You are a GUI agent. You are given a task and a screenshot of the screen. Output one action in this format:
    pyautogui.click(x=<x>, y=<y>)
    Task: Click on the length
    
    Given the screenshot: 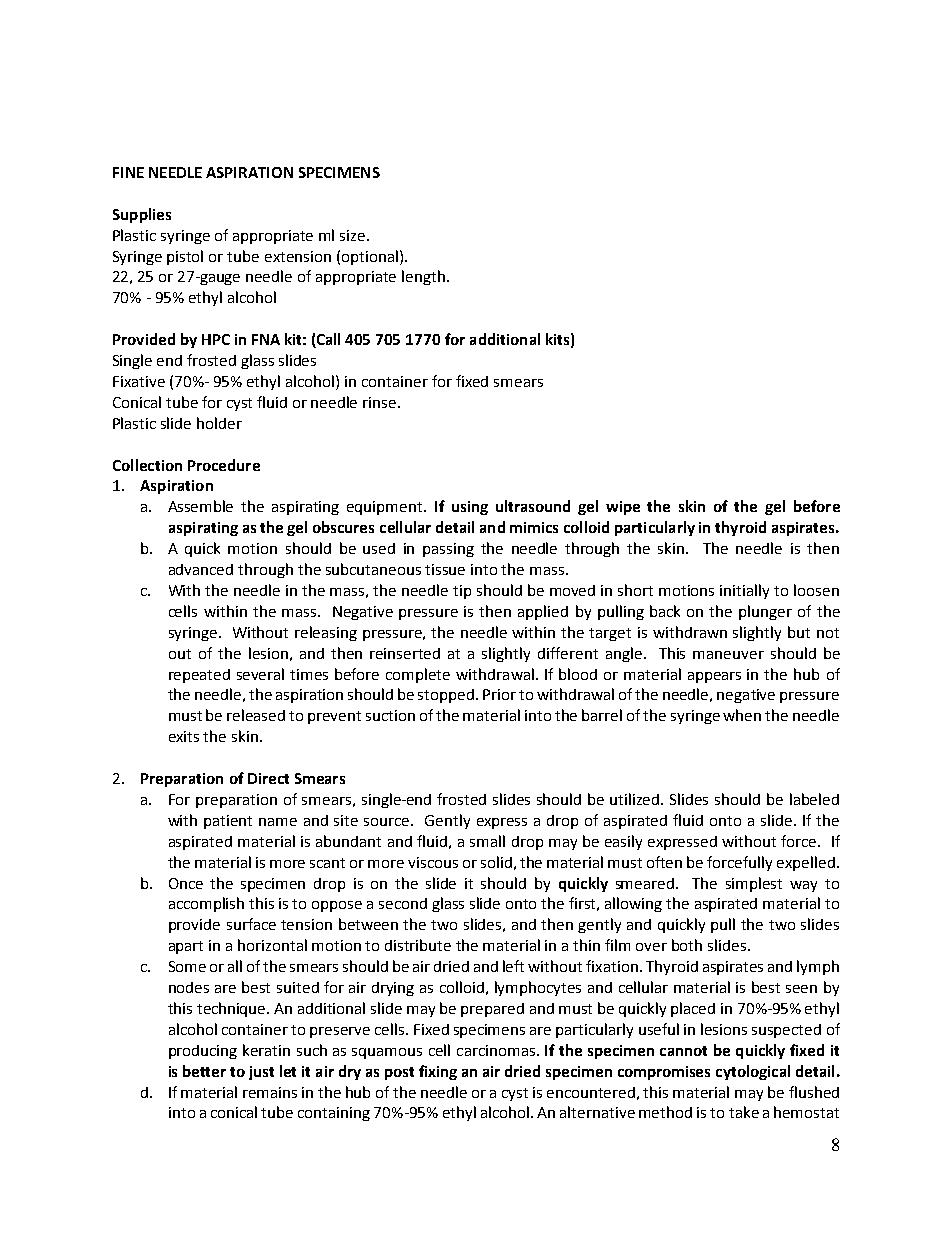 What is the action you would take?
    pyautogui.click(x=423, y=277)
